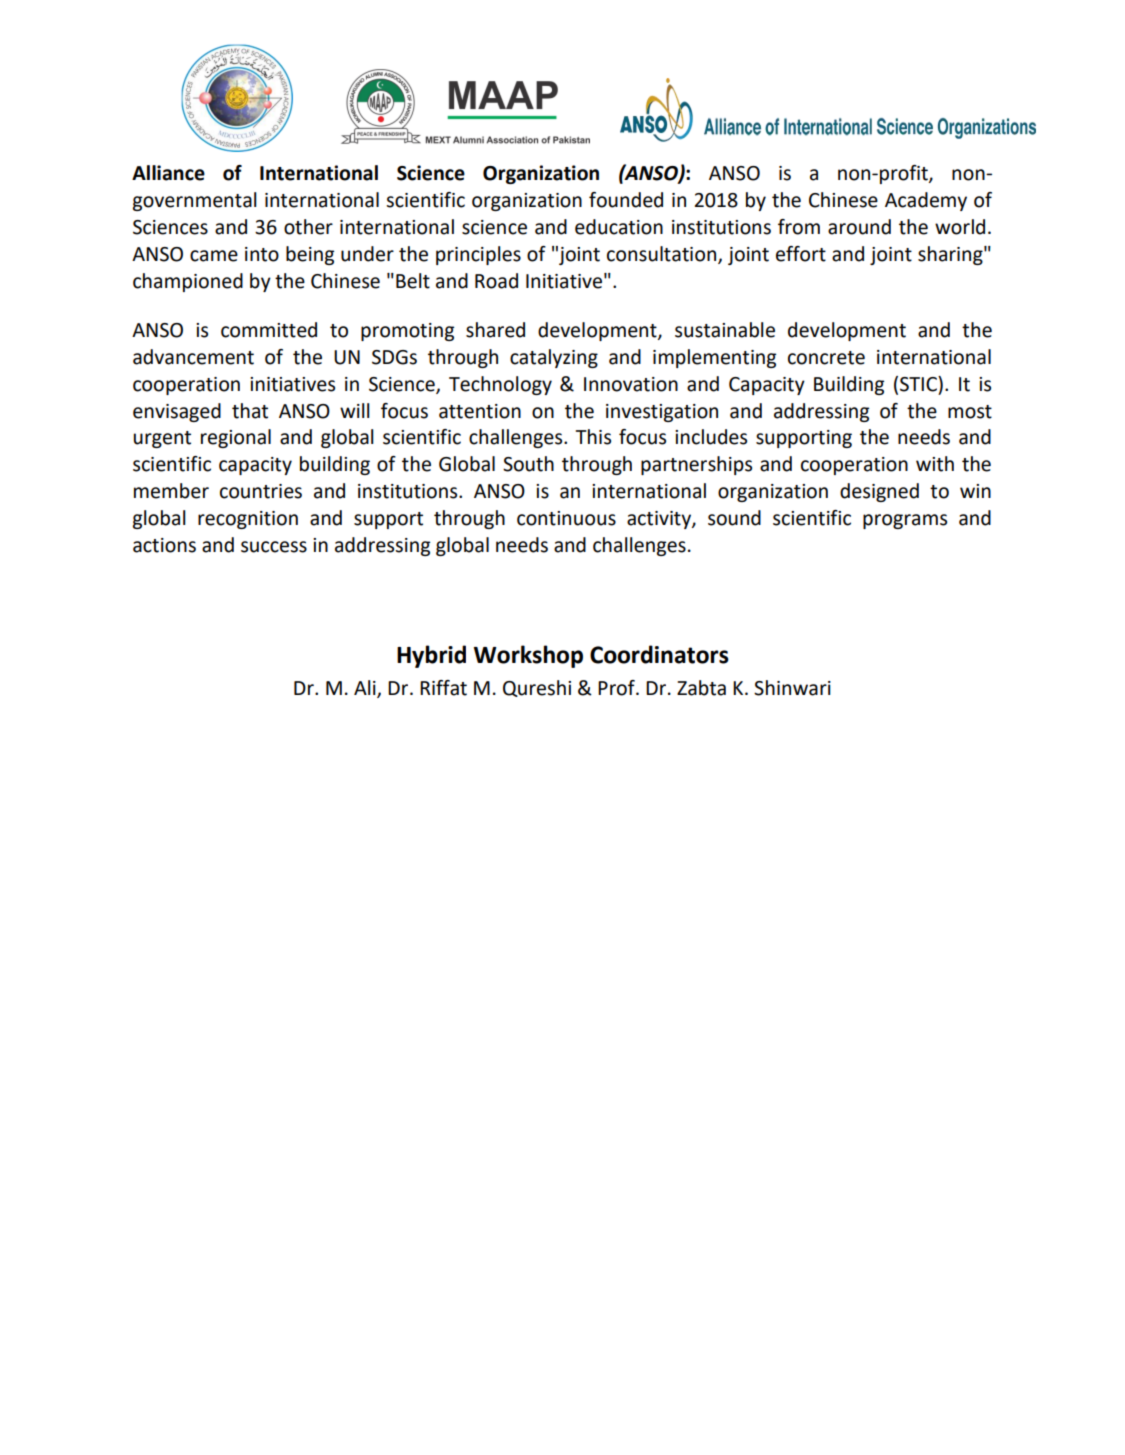 Image resolution: width=1125 pixels, height=1455 pixels. I want to click on This, so click(593, 437).
